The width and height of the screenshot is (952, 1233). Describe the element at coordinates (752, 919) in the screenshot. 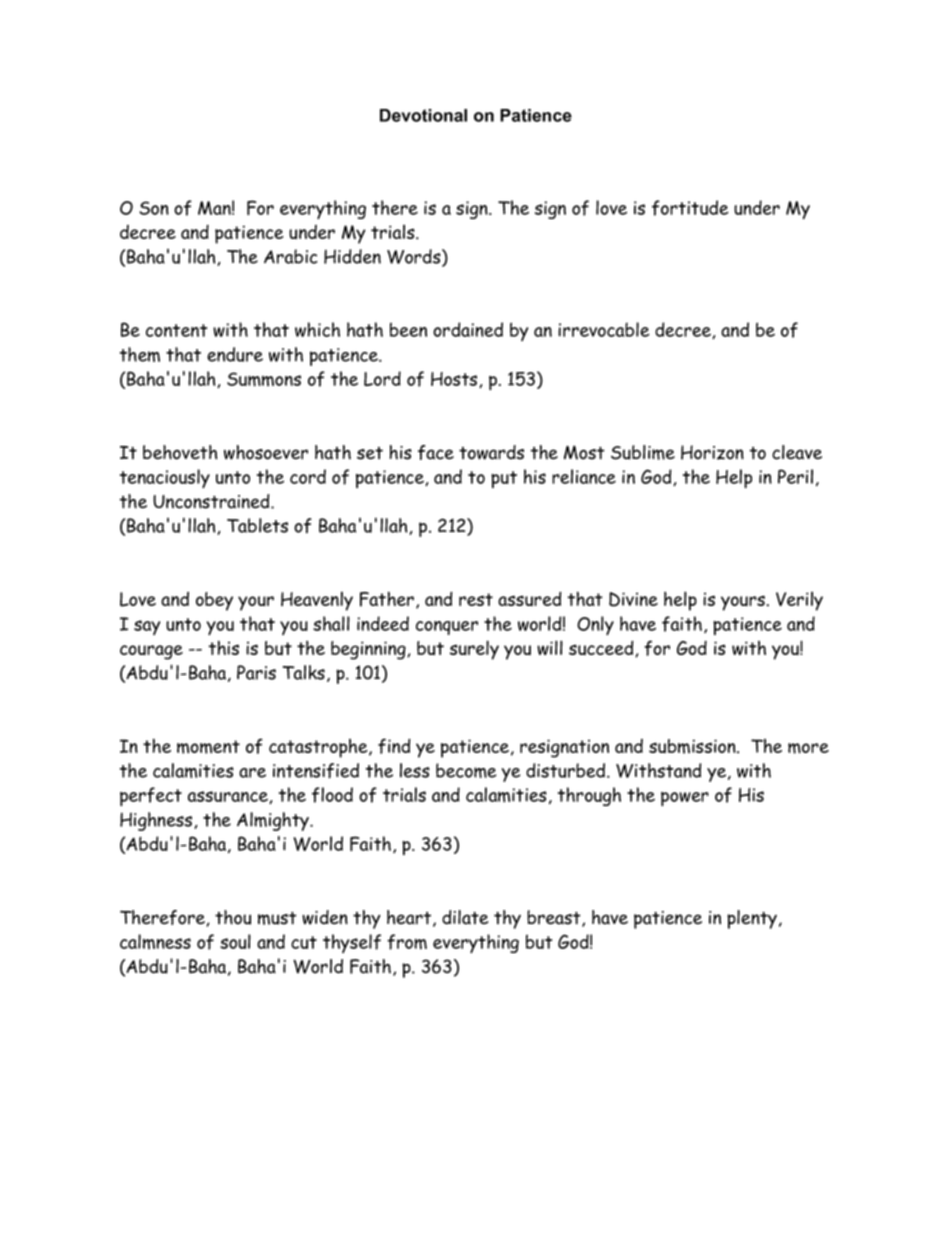

I see `plenty` at that location.
